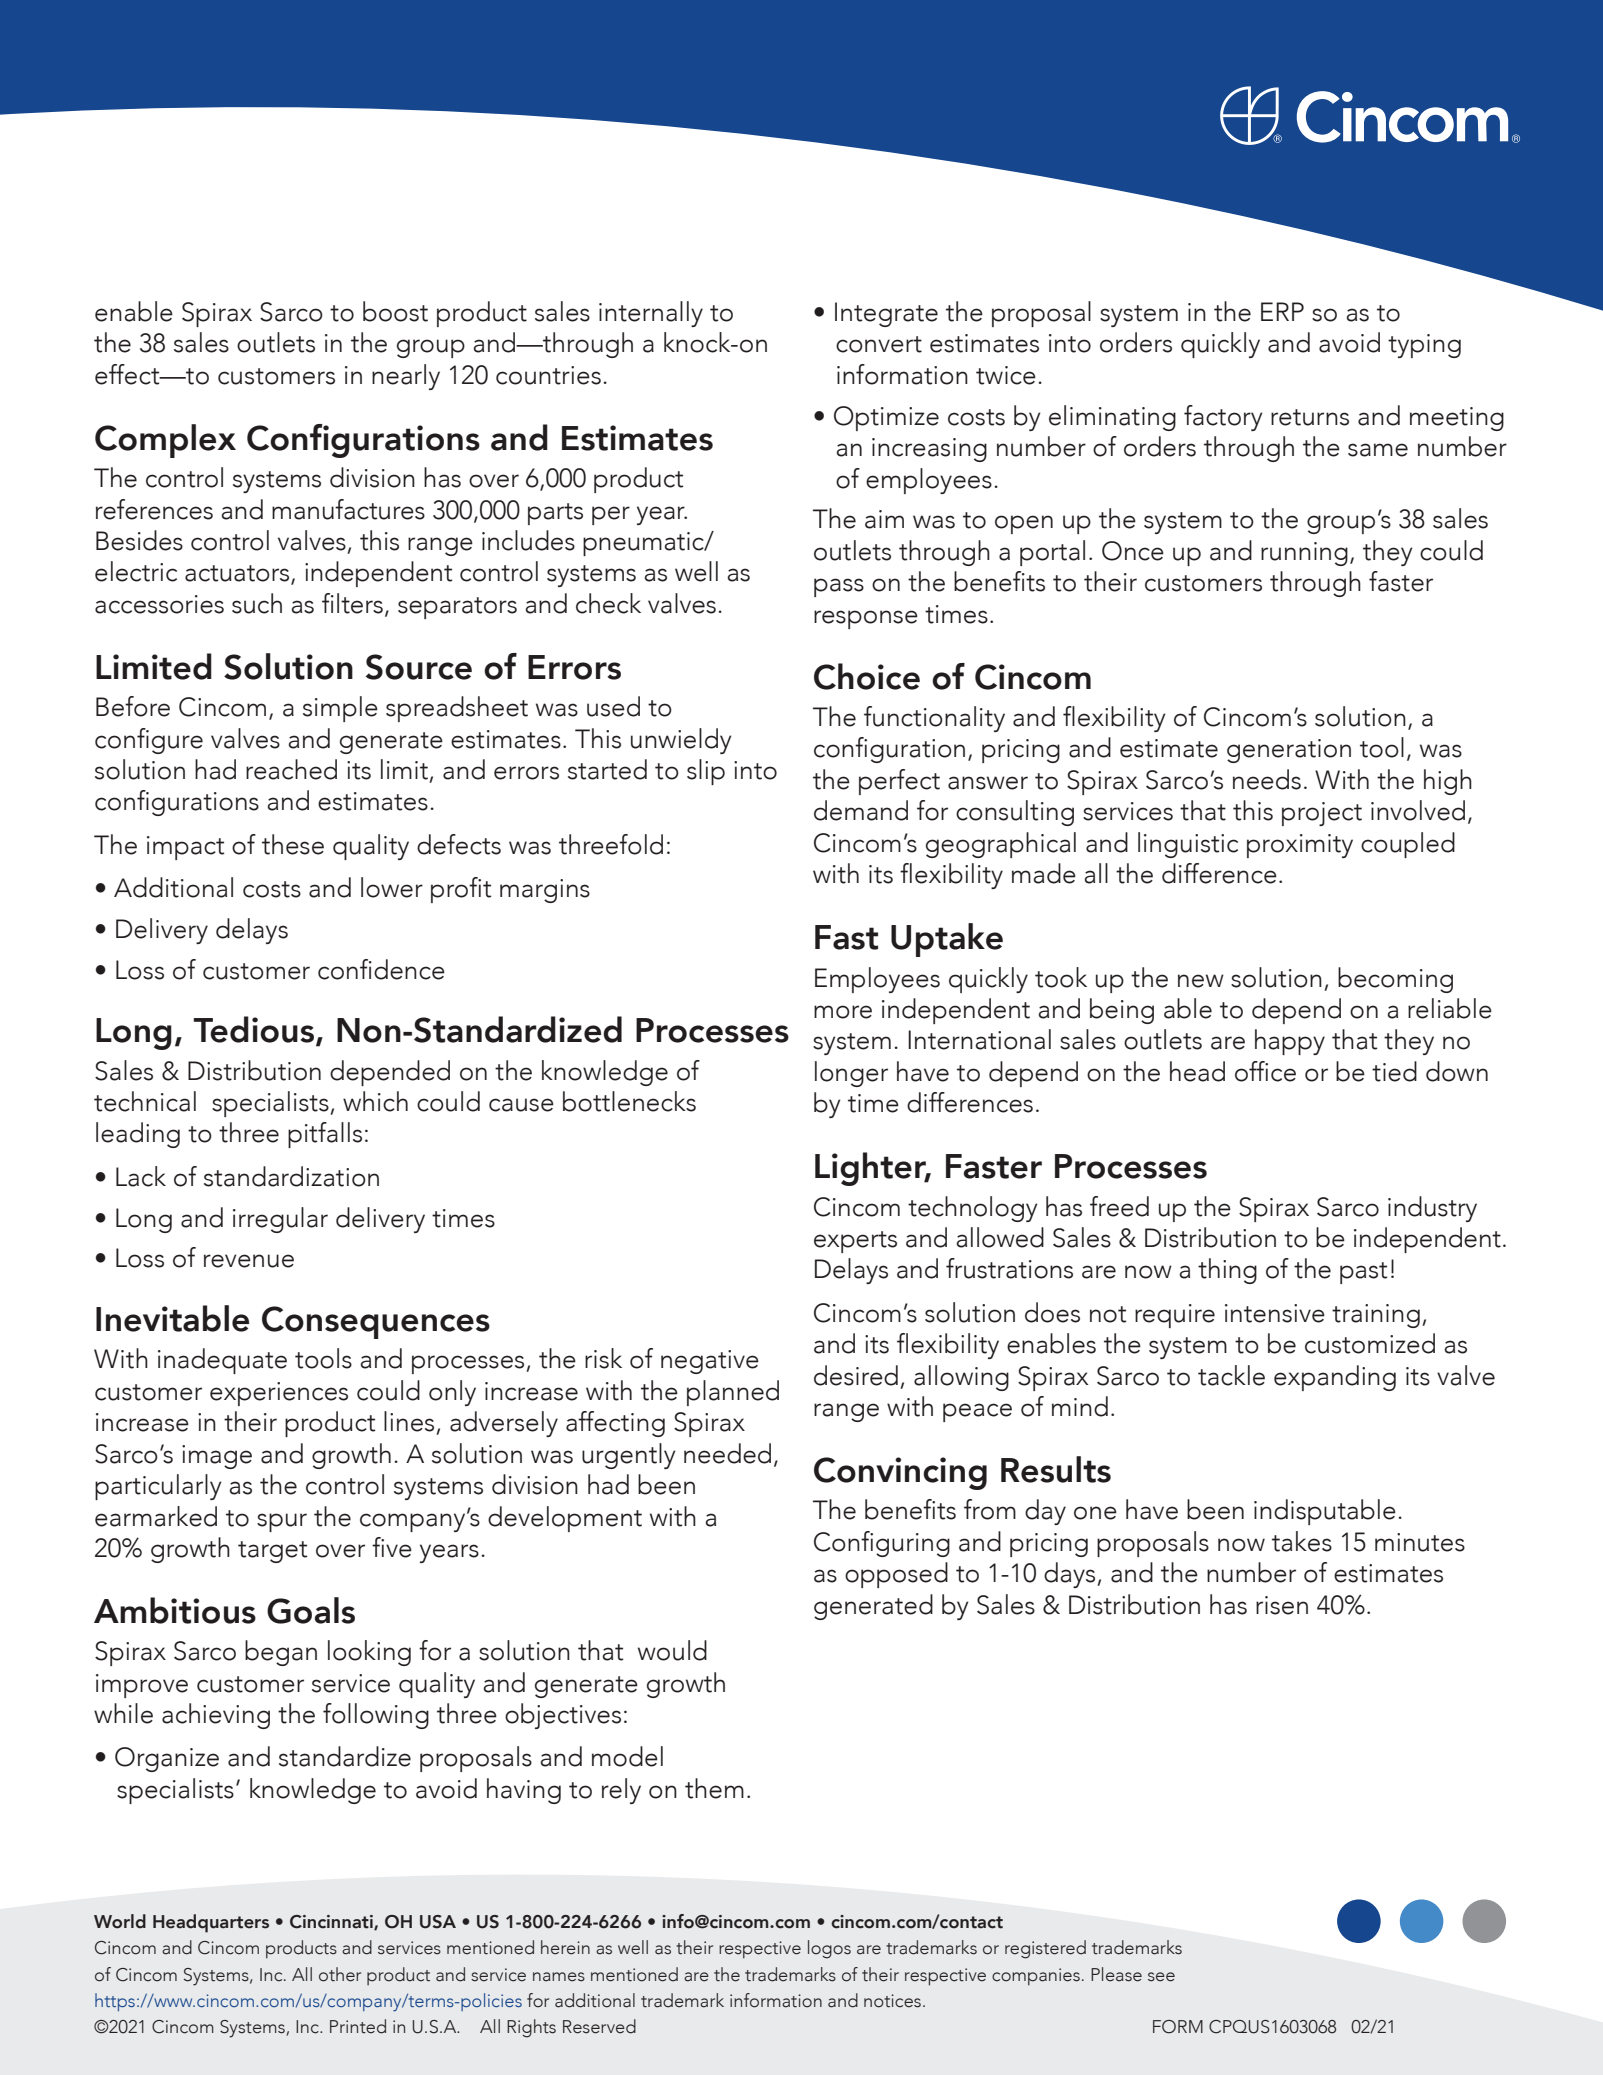 The height and width of the screenshot is (2075, 1603). I want to click on nearly, so click(406, 377).
